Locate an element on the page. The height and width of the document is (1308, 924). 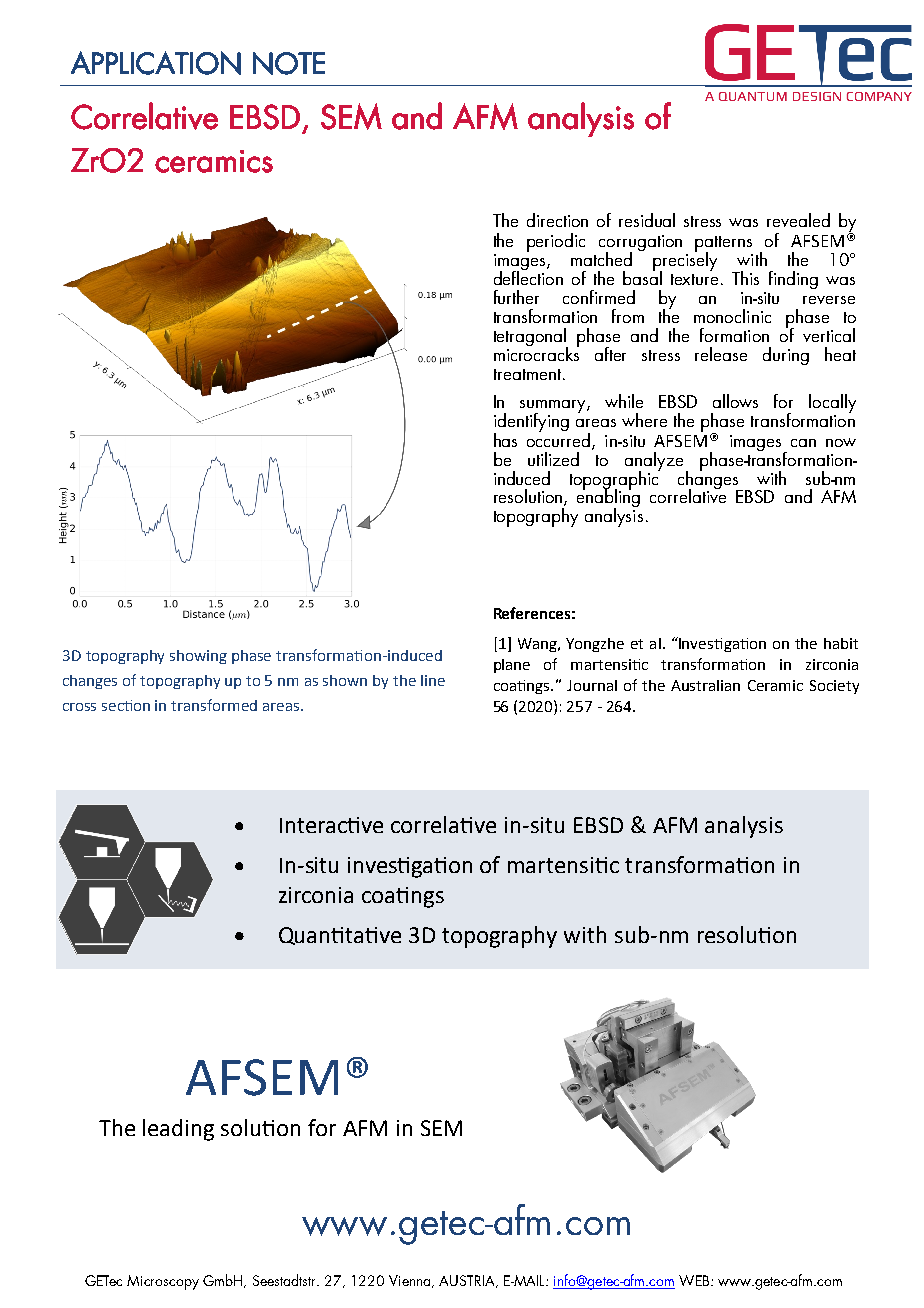
NOTE is located at coordinates (289, 63).
